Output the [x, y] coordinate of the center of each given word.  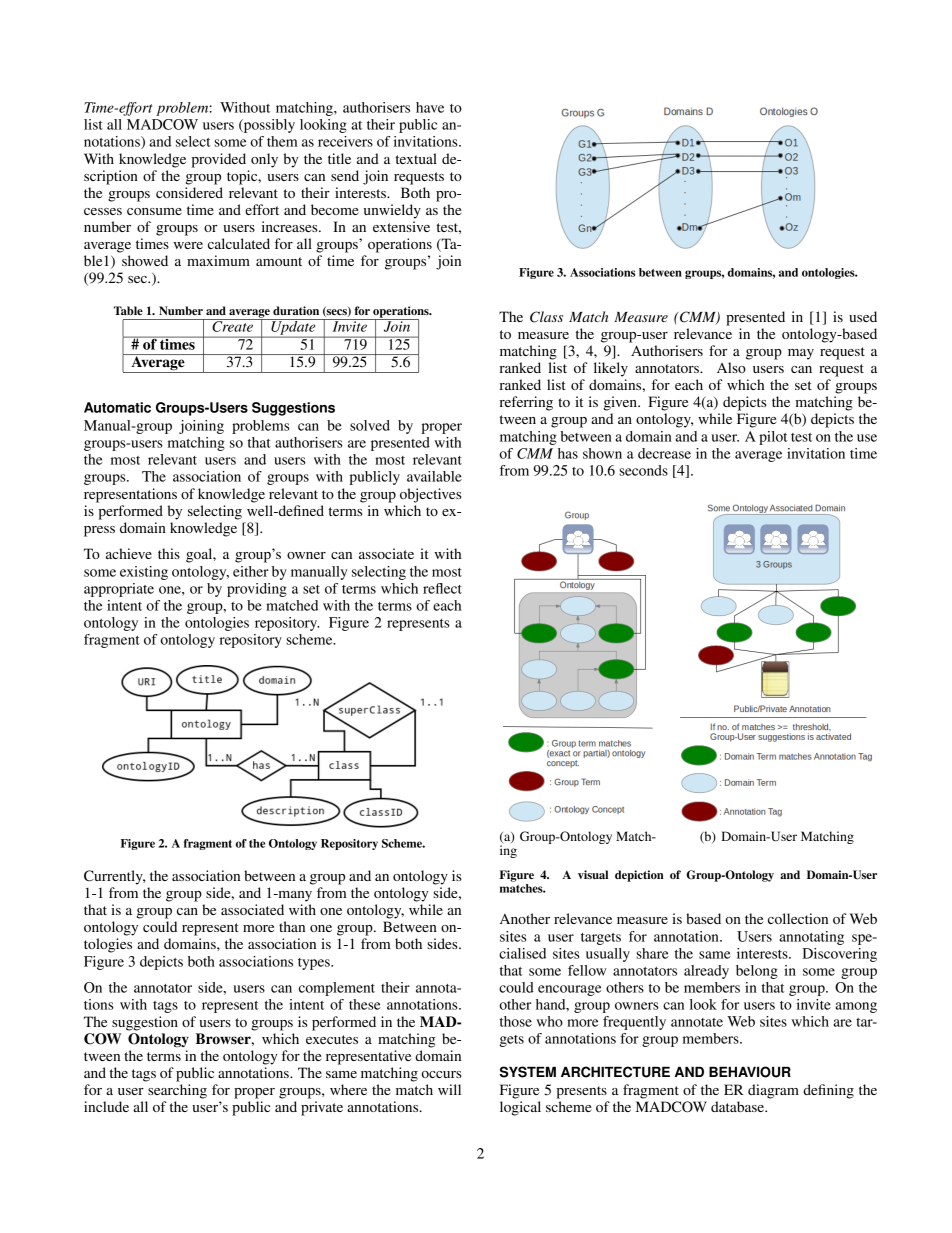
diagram [773, 1091]
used [863, 316]
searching [177, 1091]
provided [218, 160]
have [430, 107]
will [449, 1089]
